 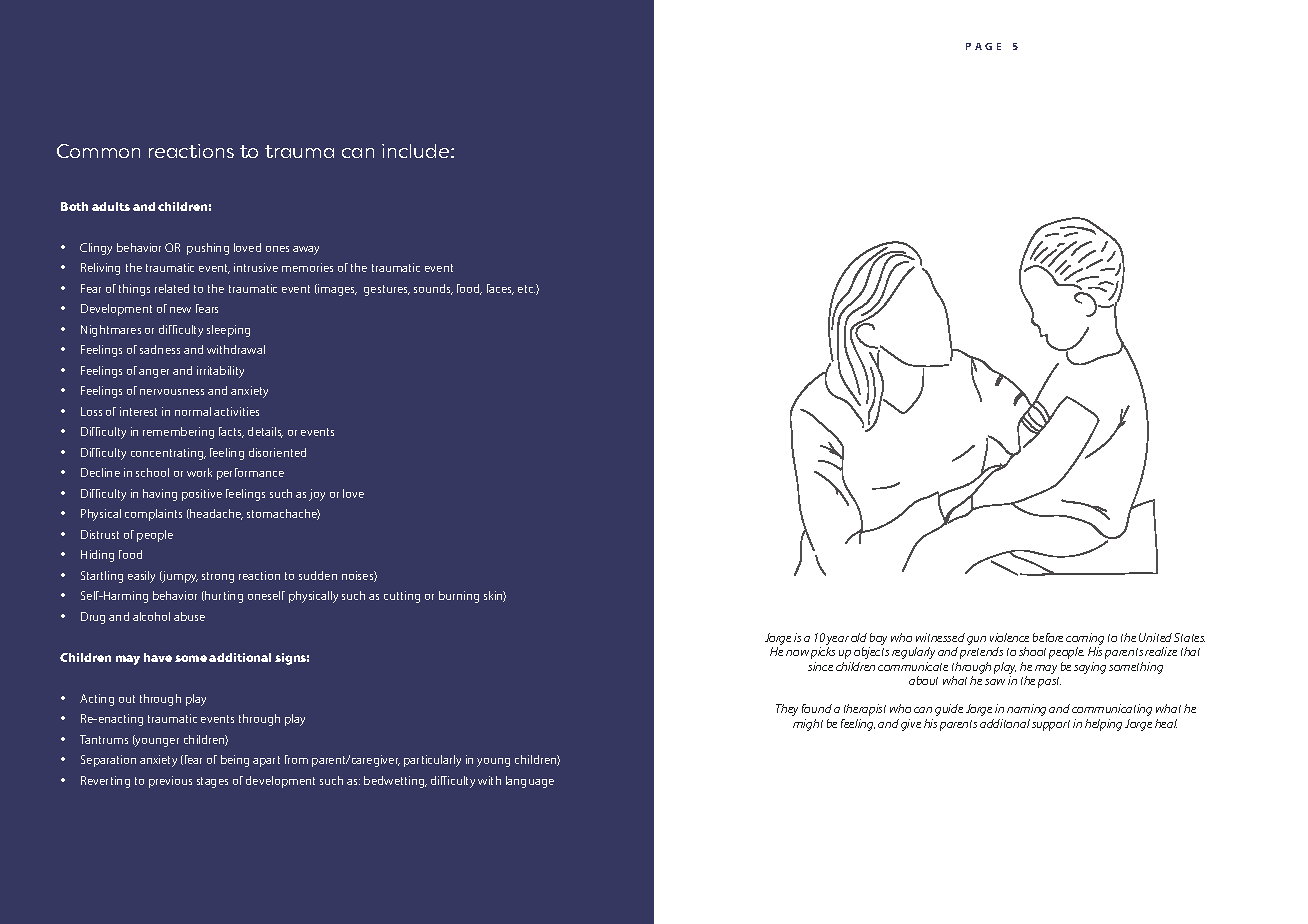 I want to click on burning, so click(x=459, y=597).
